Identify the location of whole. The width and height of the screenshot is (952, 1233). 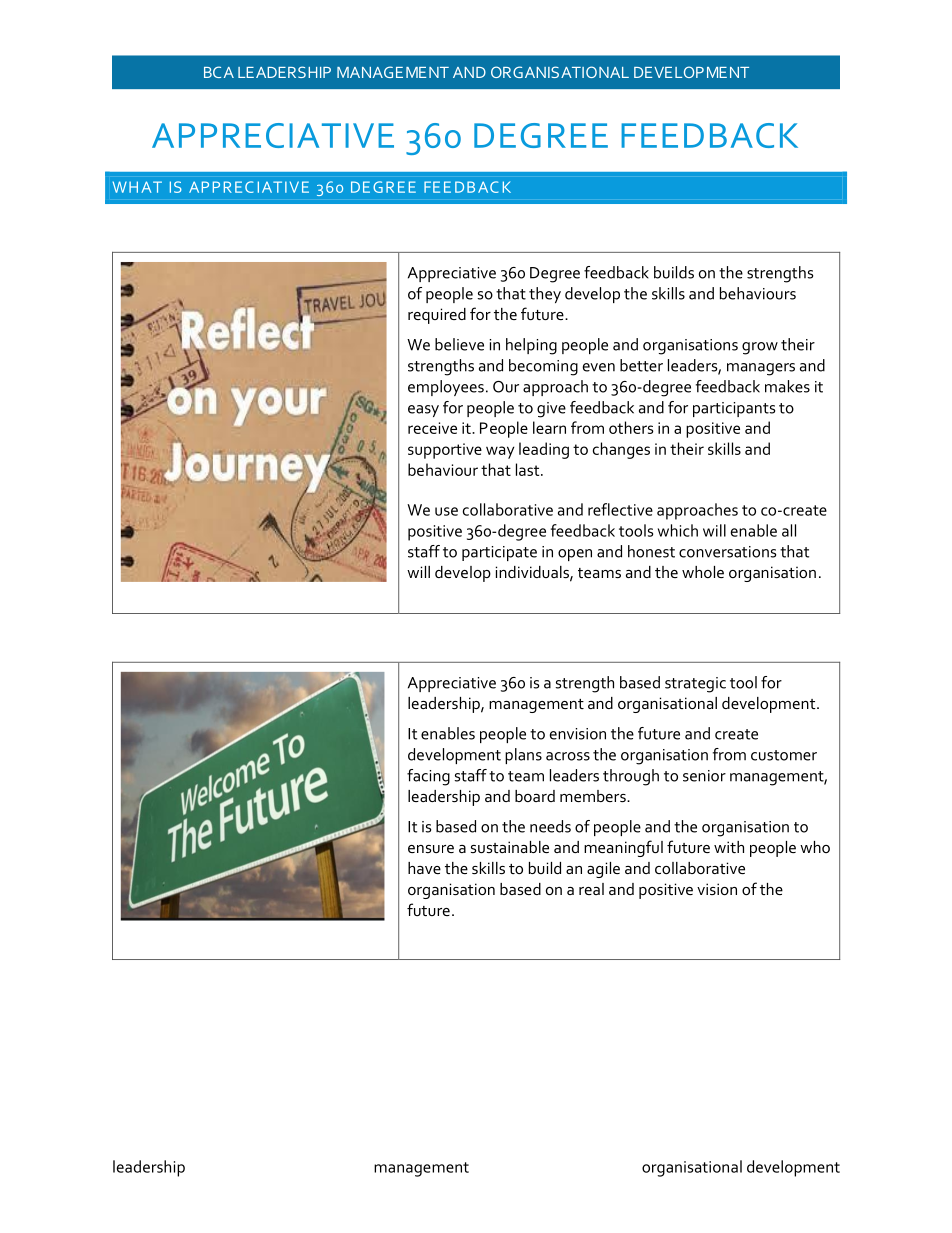
(703, 572).
